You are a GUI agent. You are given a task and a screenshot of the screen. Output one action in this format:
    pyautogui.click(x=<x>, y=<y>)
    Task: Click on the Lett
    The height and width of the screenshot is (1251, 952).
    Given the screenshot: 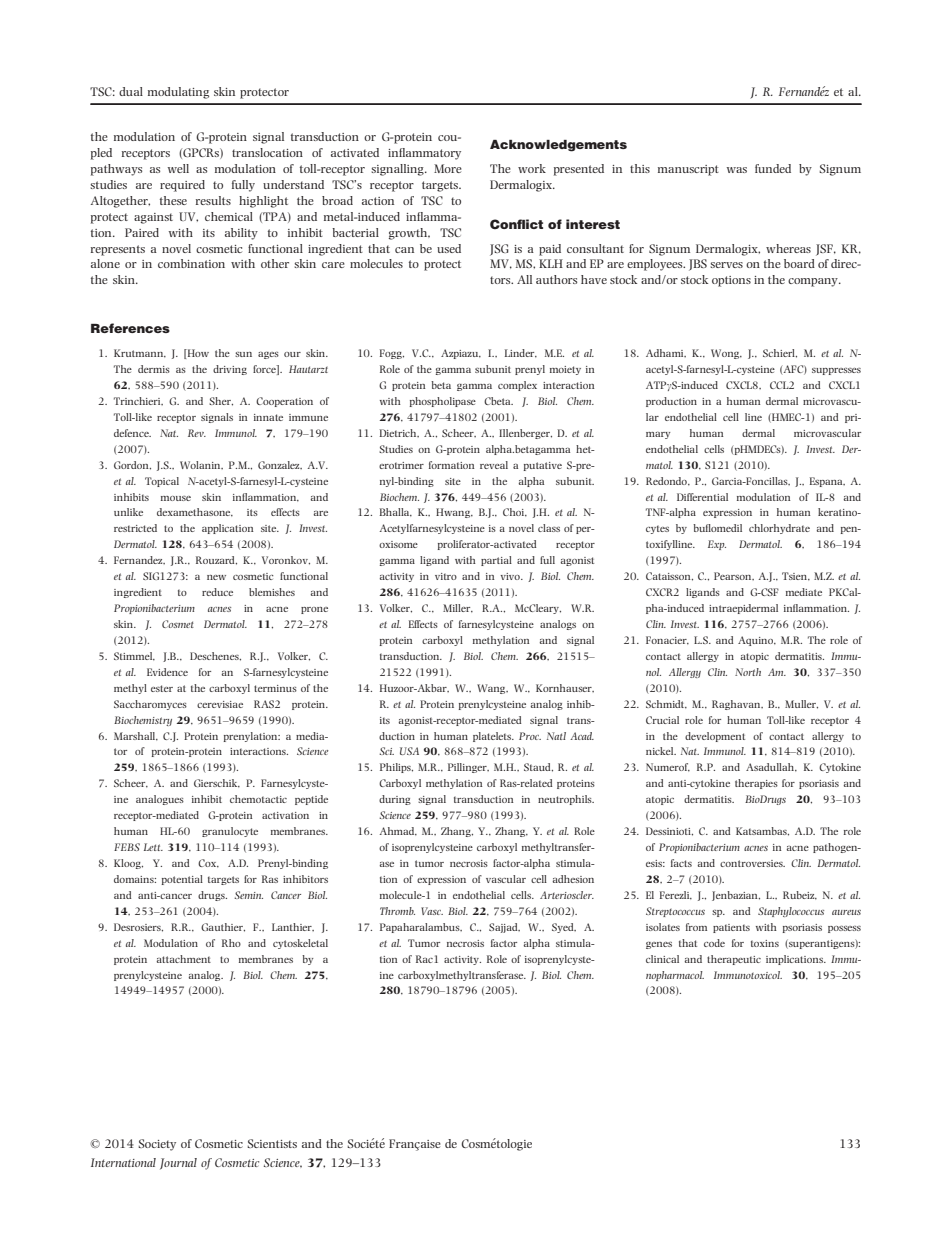 What is the action you would take?
    pyautogui.click(x=153, y=847)
